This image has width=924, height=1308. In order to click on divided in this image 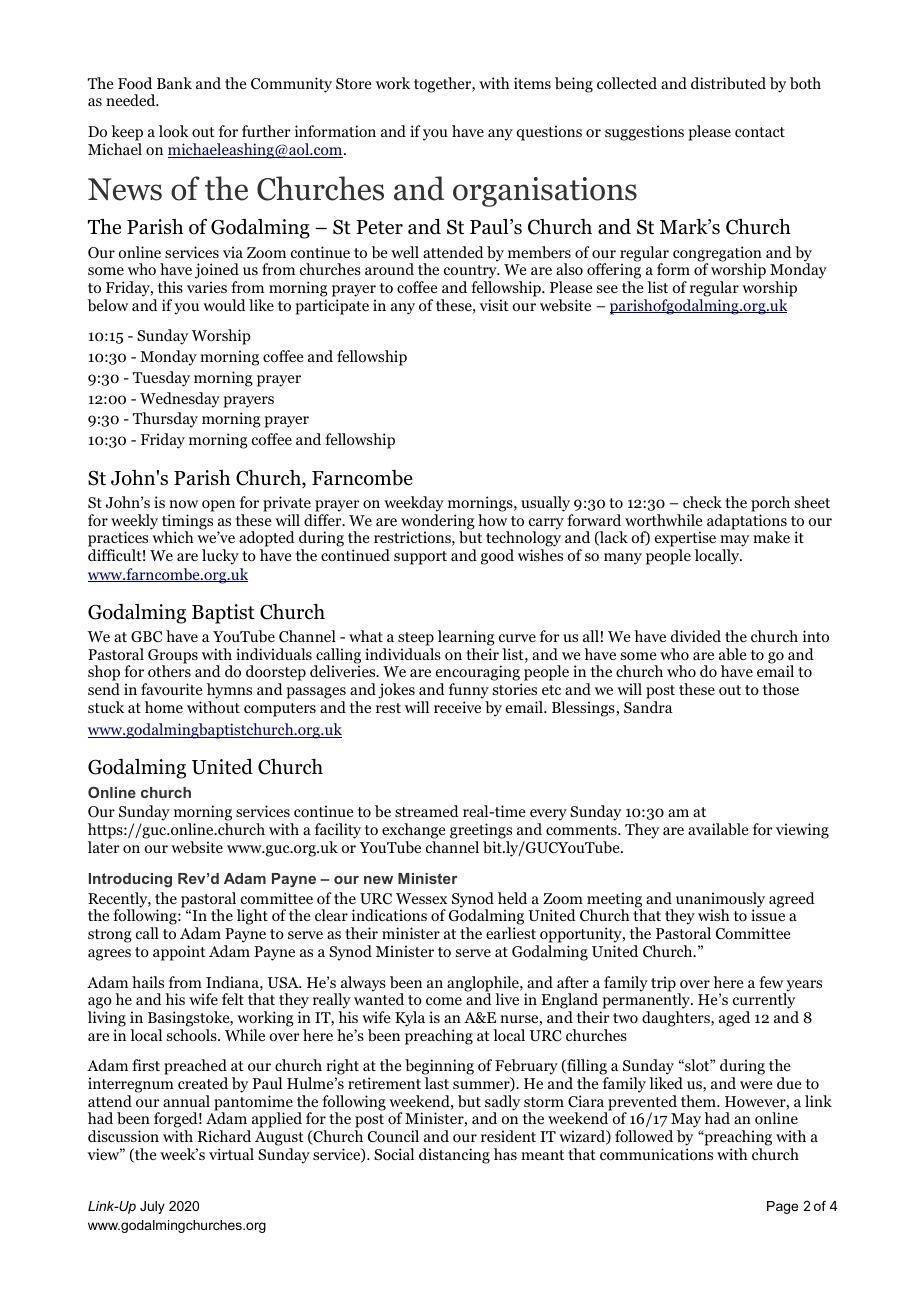, I will do `click(696, 636)`.
